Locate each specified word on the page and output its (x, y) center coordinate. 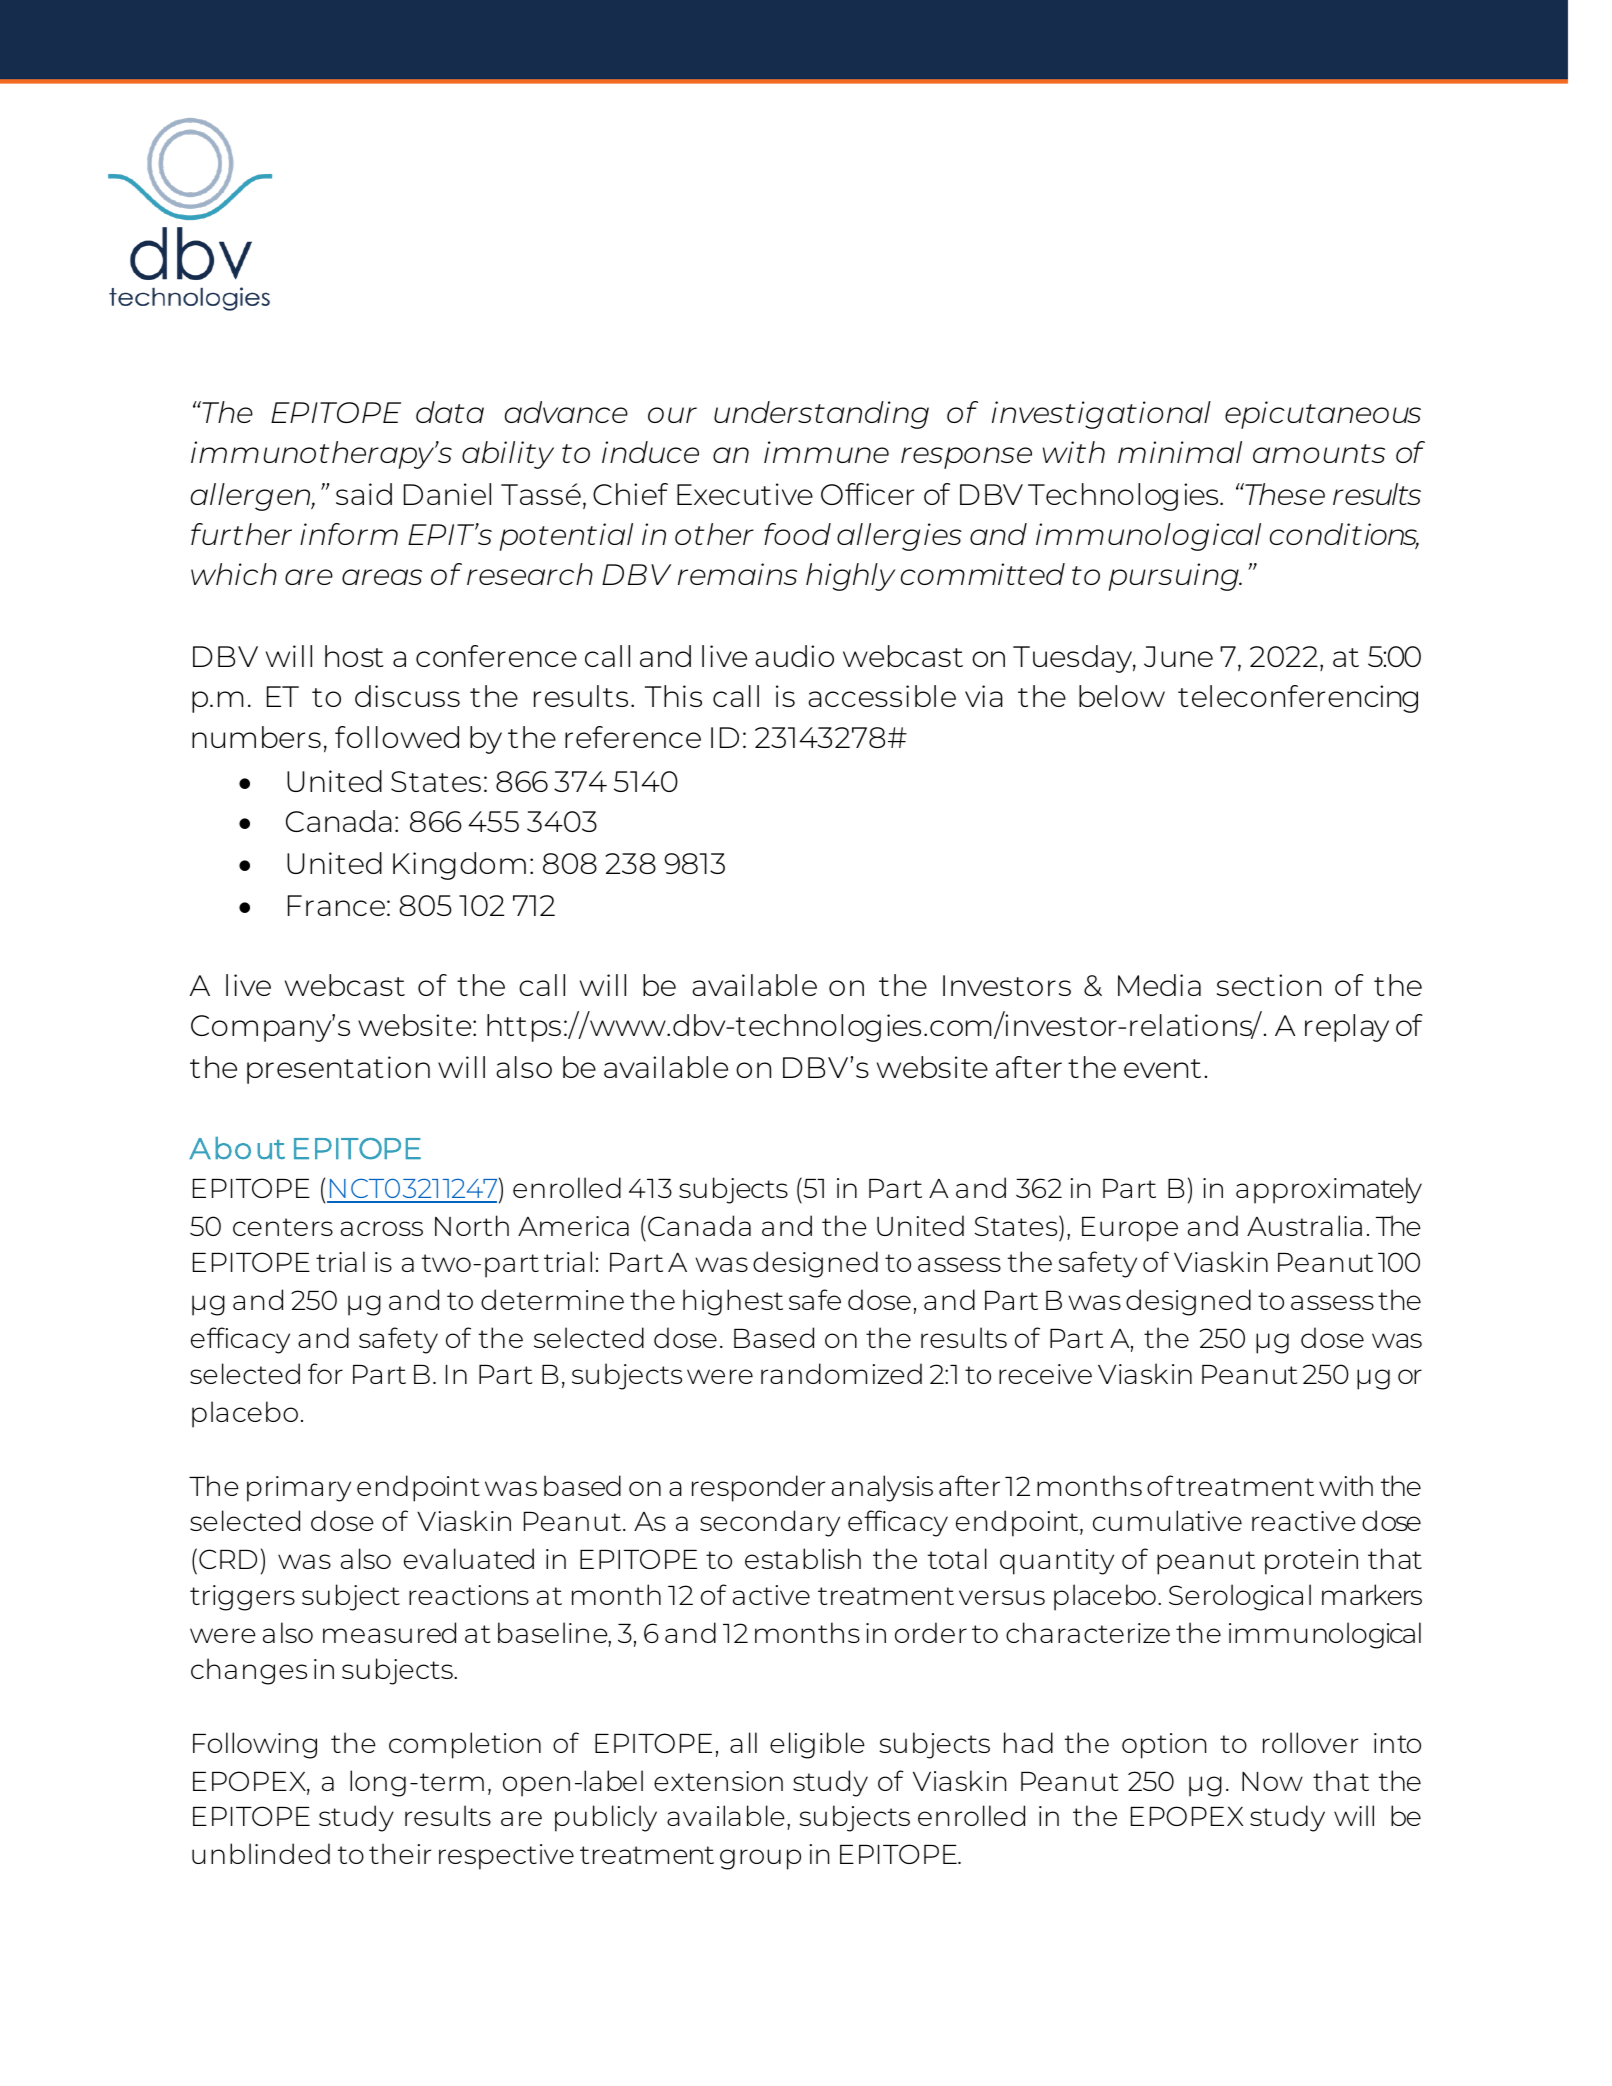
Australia (1304, 1225)
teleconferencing (1298, 699)
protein (1311, 1562)
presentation (338, 1070)
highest (733, 1302)
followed (397, 737)
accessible (882, 696)
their (400, 1853)
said (364, 494)
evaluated (469, 1558)
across (382, 1228)
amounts (1319, 453)
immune (826, 452)
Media (1159, 985)
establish (803, 1558)
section (1269, 985)
